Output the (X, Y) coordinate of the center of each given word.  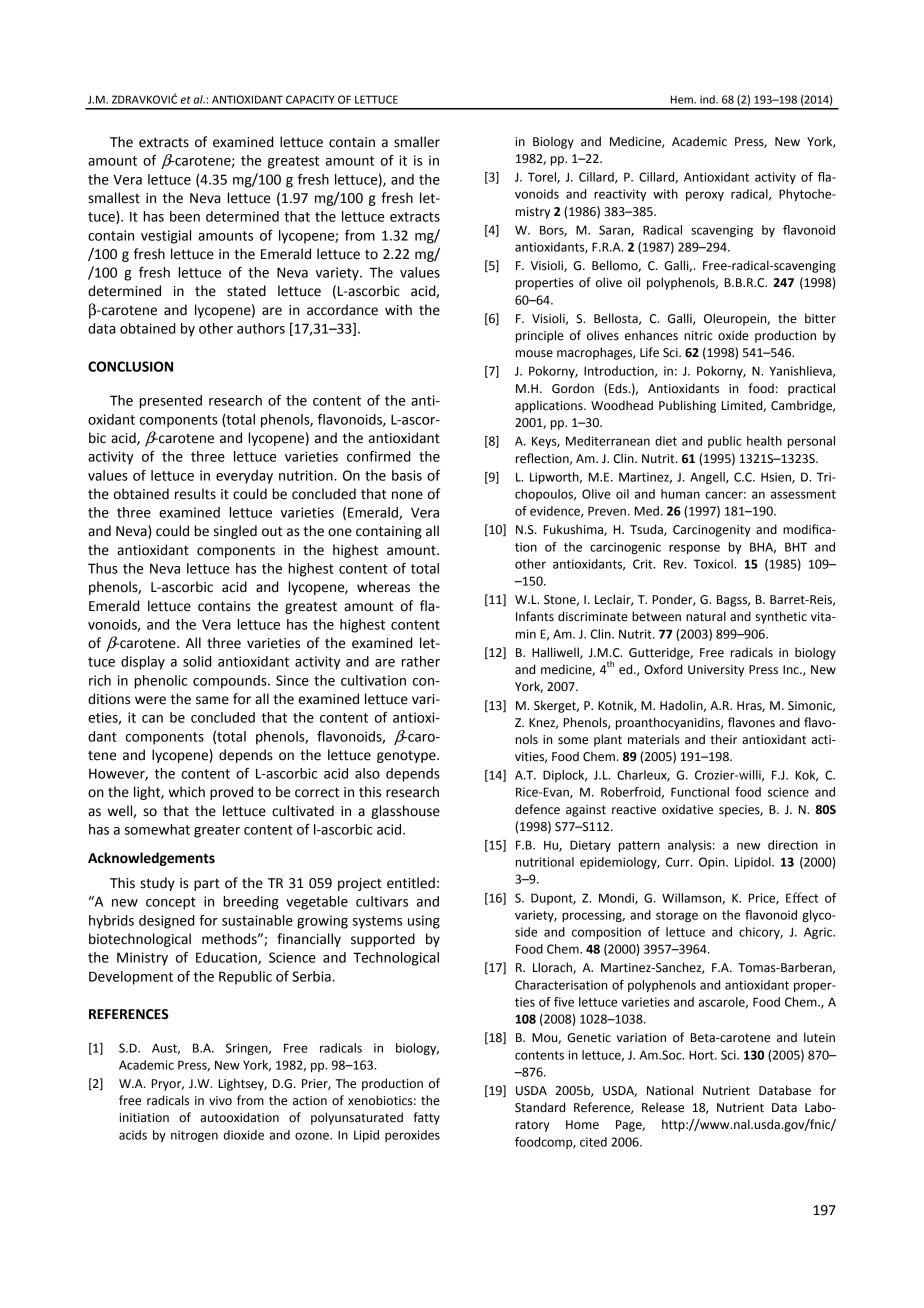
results (195, 494)
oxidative (687, 809)
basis (407, 475)
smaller (417, 142)
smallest (114, 198)
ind (708, 99)
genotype (407, 757)
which (187, 792)
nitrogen (194, 1136)
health (764, 441)
